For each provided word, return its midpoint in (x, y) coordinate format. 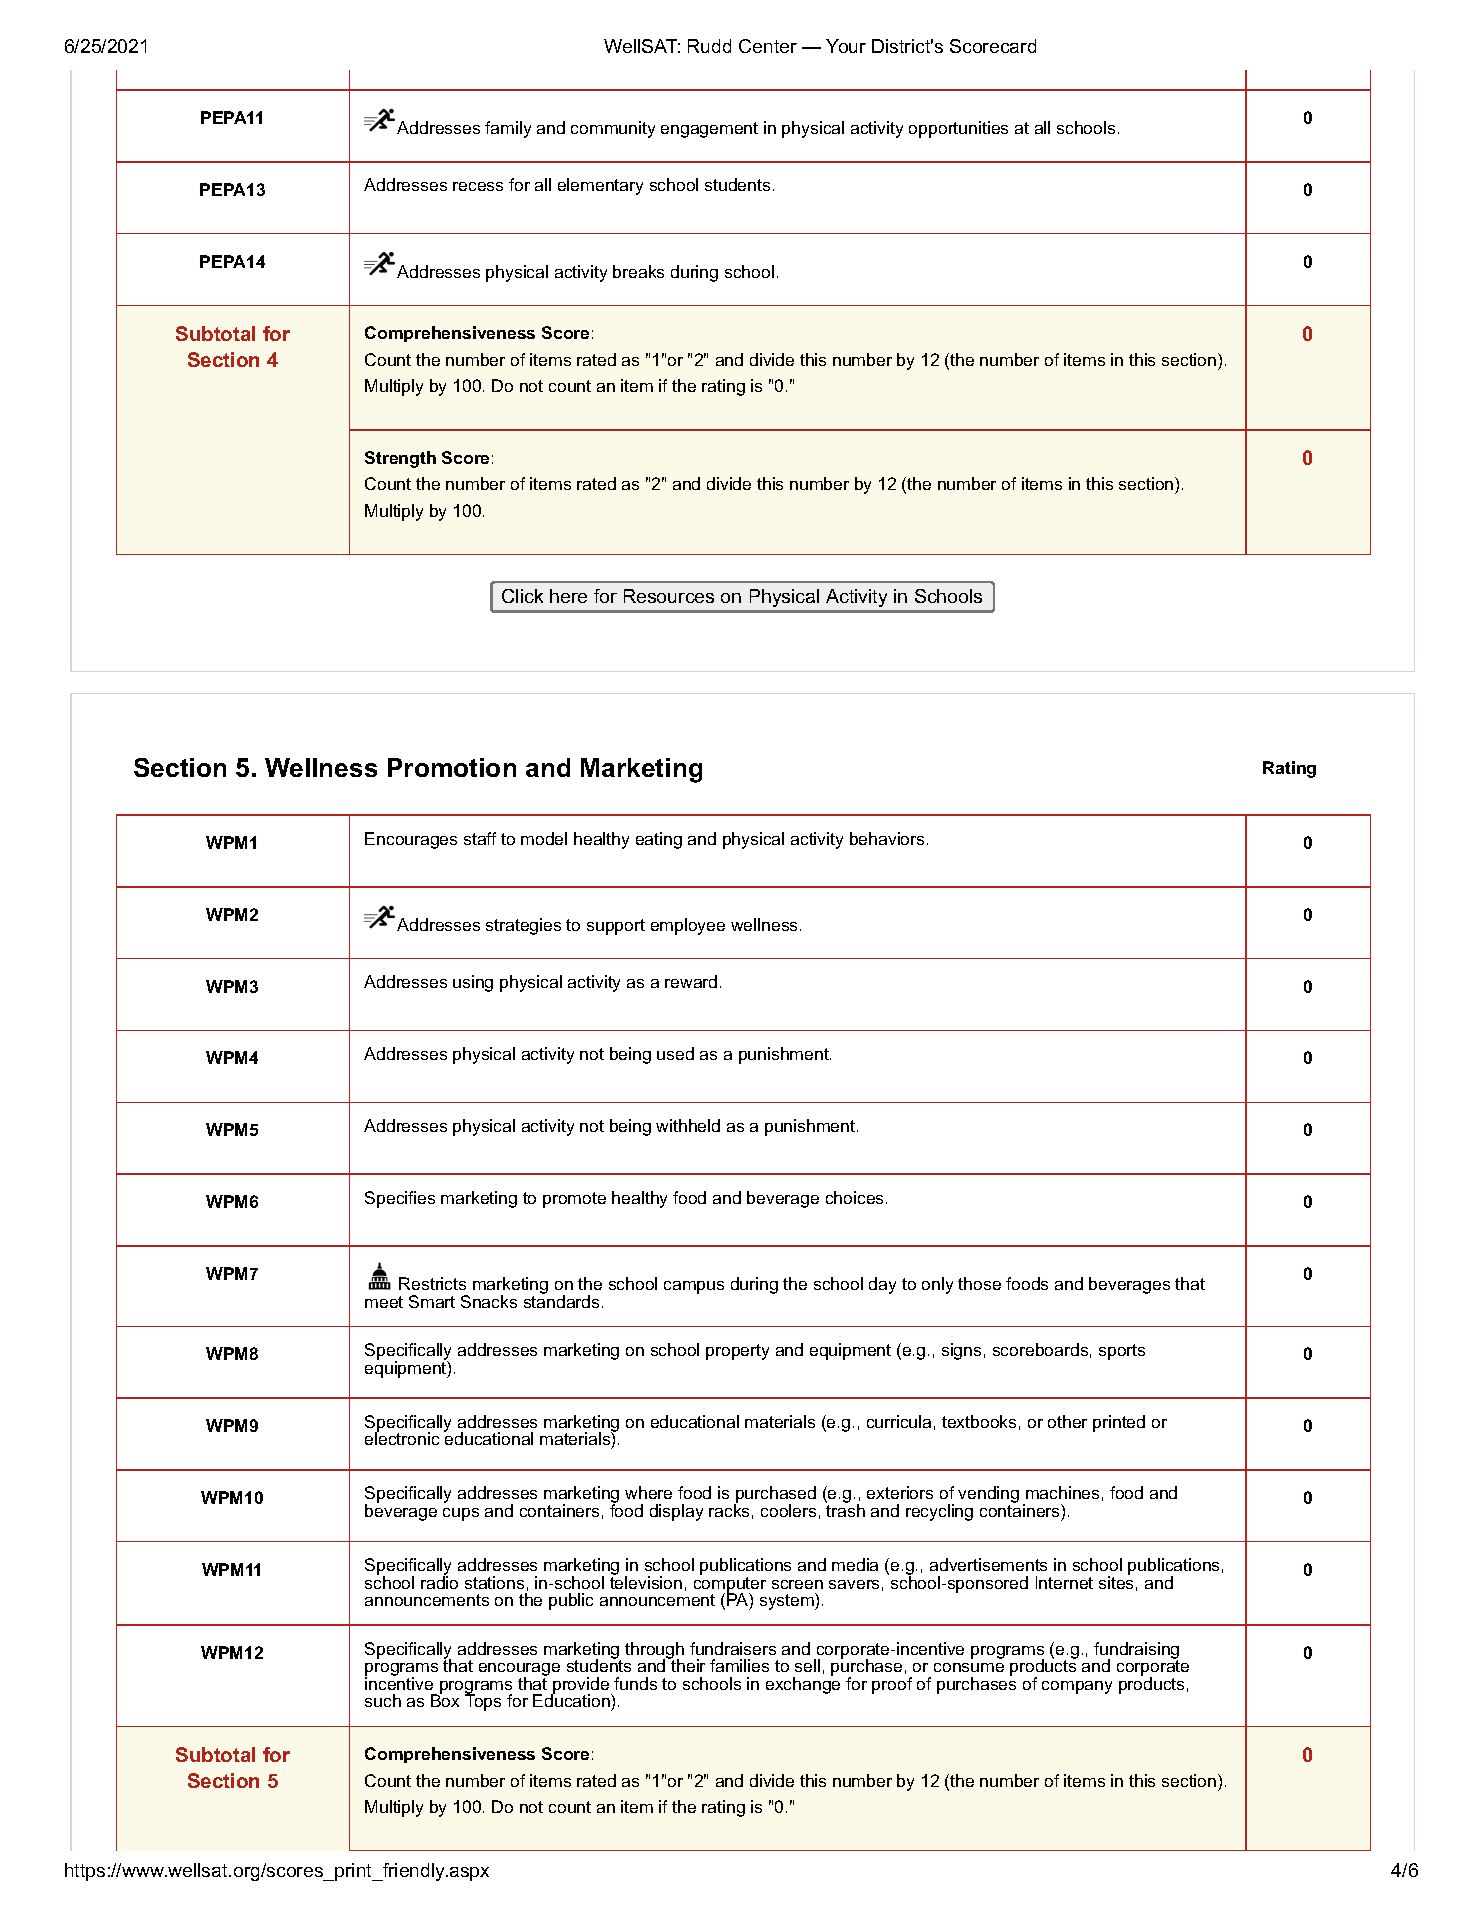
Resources (669, 596)
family (508, 129)
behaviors (887, 838)
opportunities (958, 129)
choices (854, 1197)
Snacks (489, 1301)
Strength (400, 459)
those (979, 1283)
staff (480, 838)
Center (768, 46)
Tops (483, 1702)
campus (694, 1287)
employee (688, 926)
